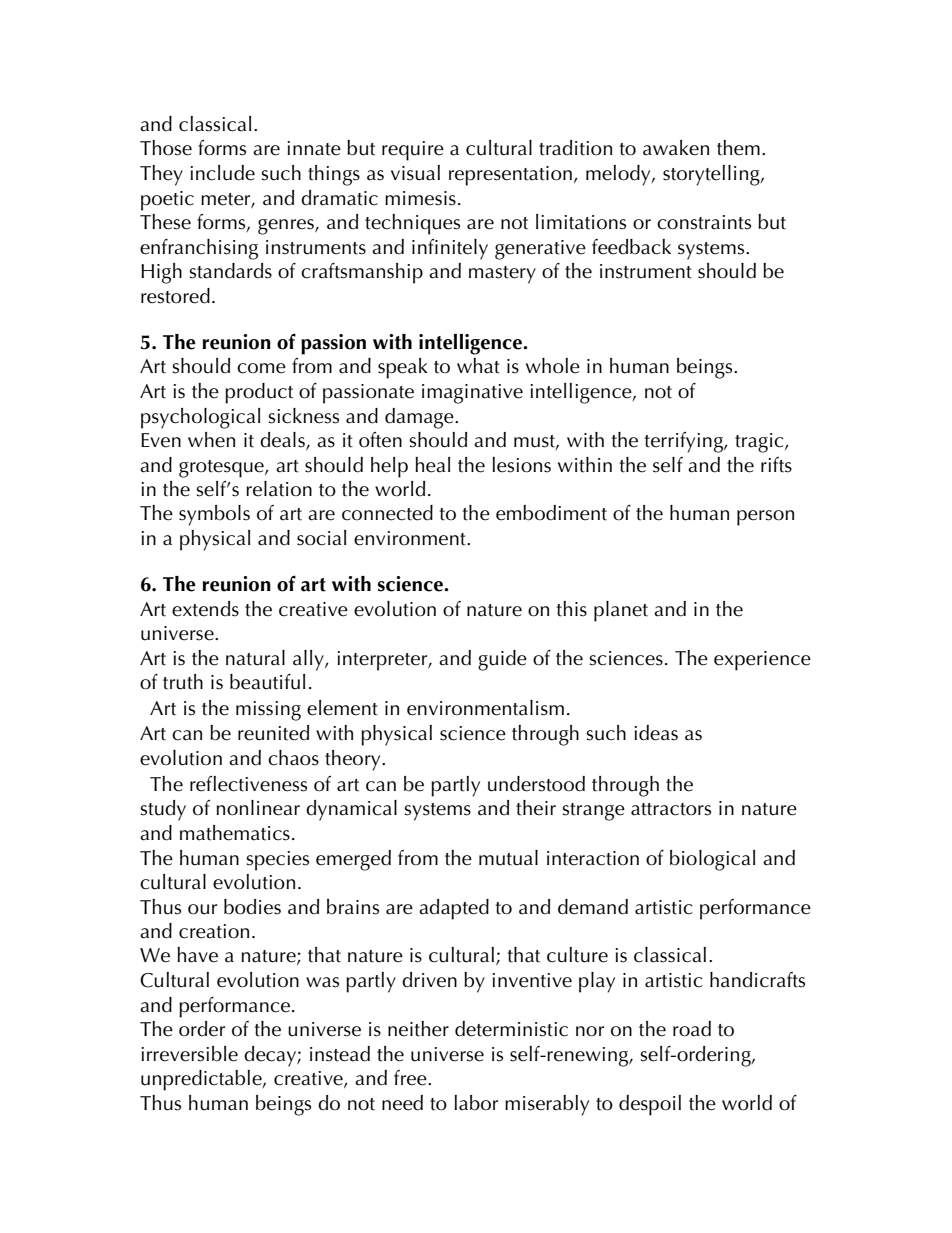  I want to click on understood, so click(536, 784).
